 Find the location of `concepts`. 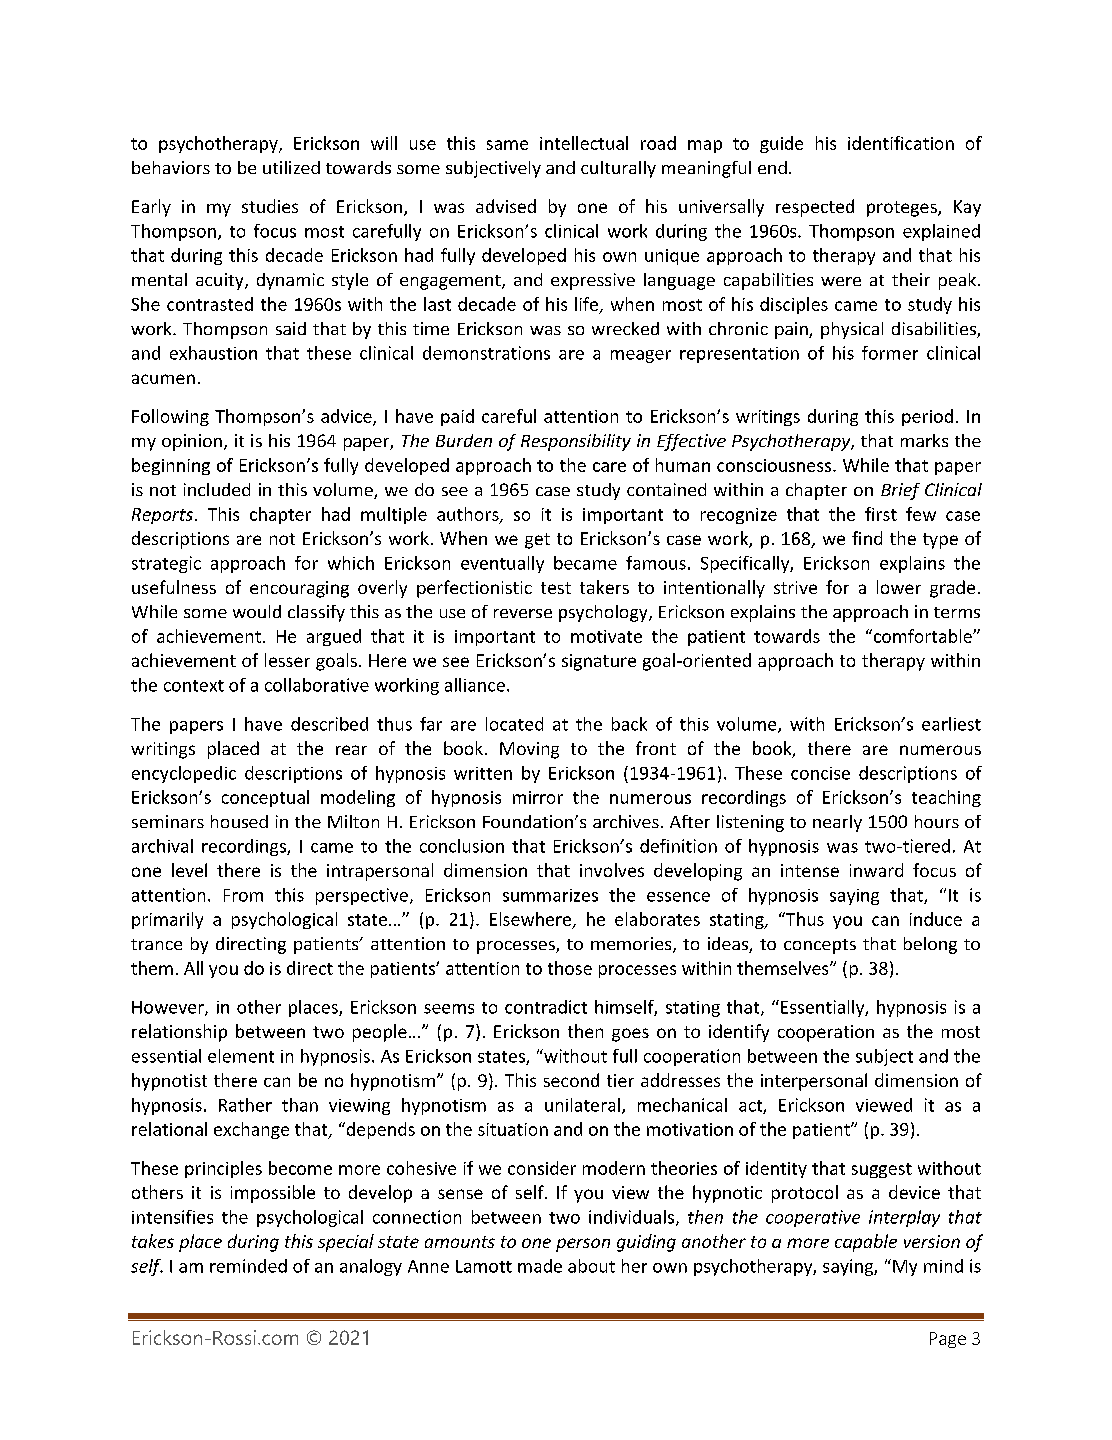

concepts is located at coordinates (820, 946).
